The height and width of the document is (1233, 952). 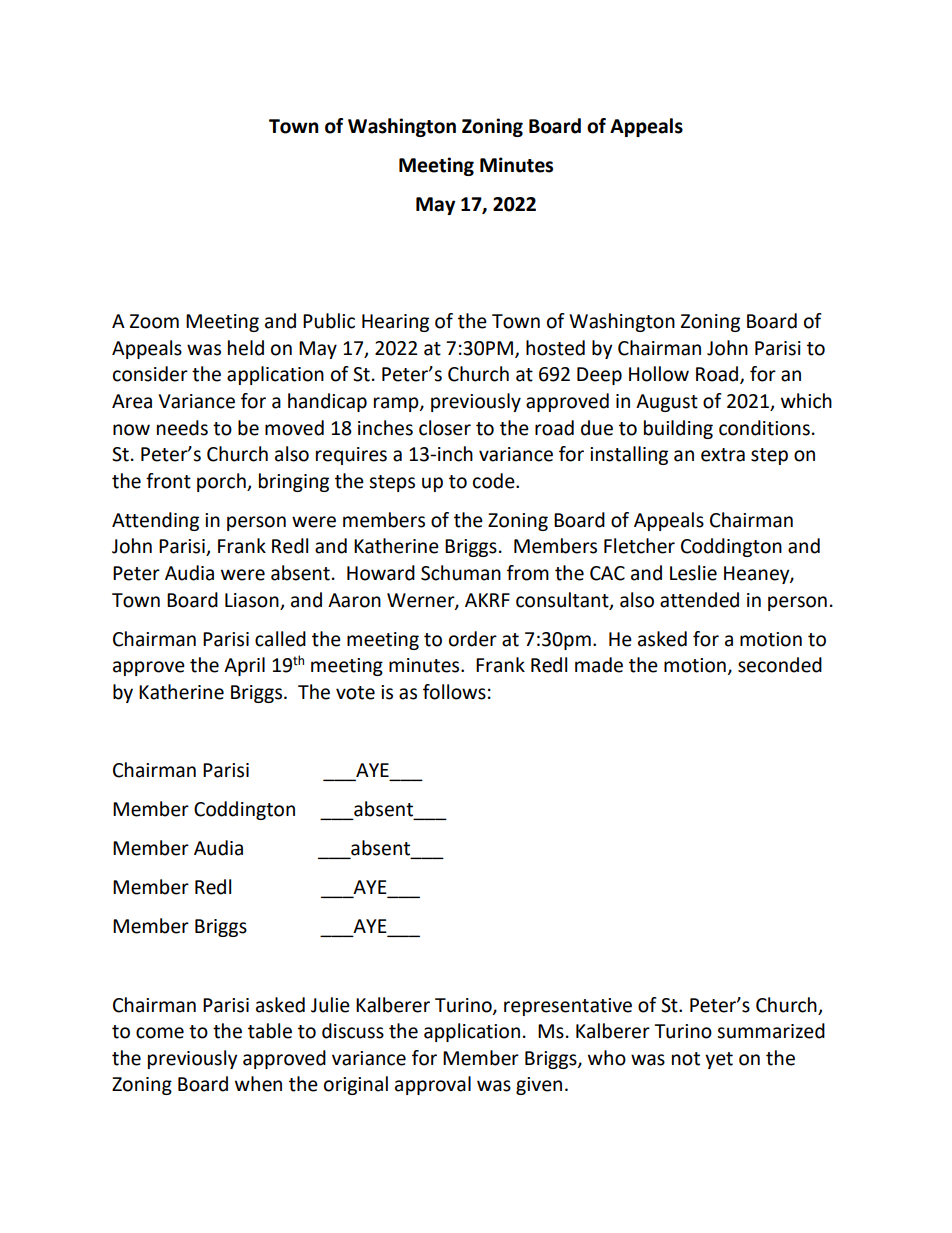 What do you see at coordinates (395, 323) in the document?
I see `Hearing` at bounding box center [395, 323].
